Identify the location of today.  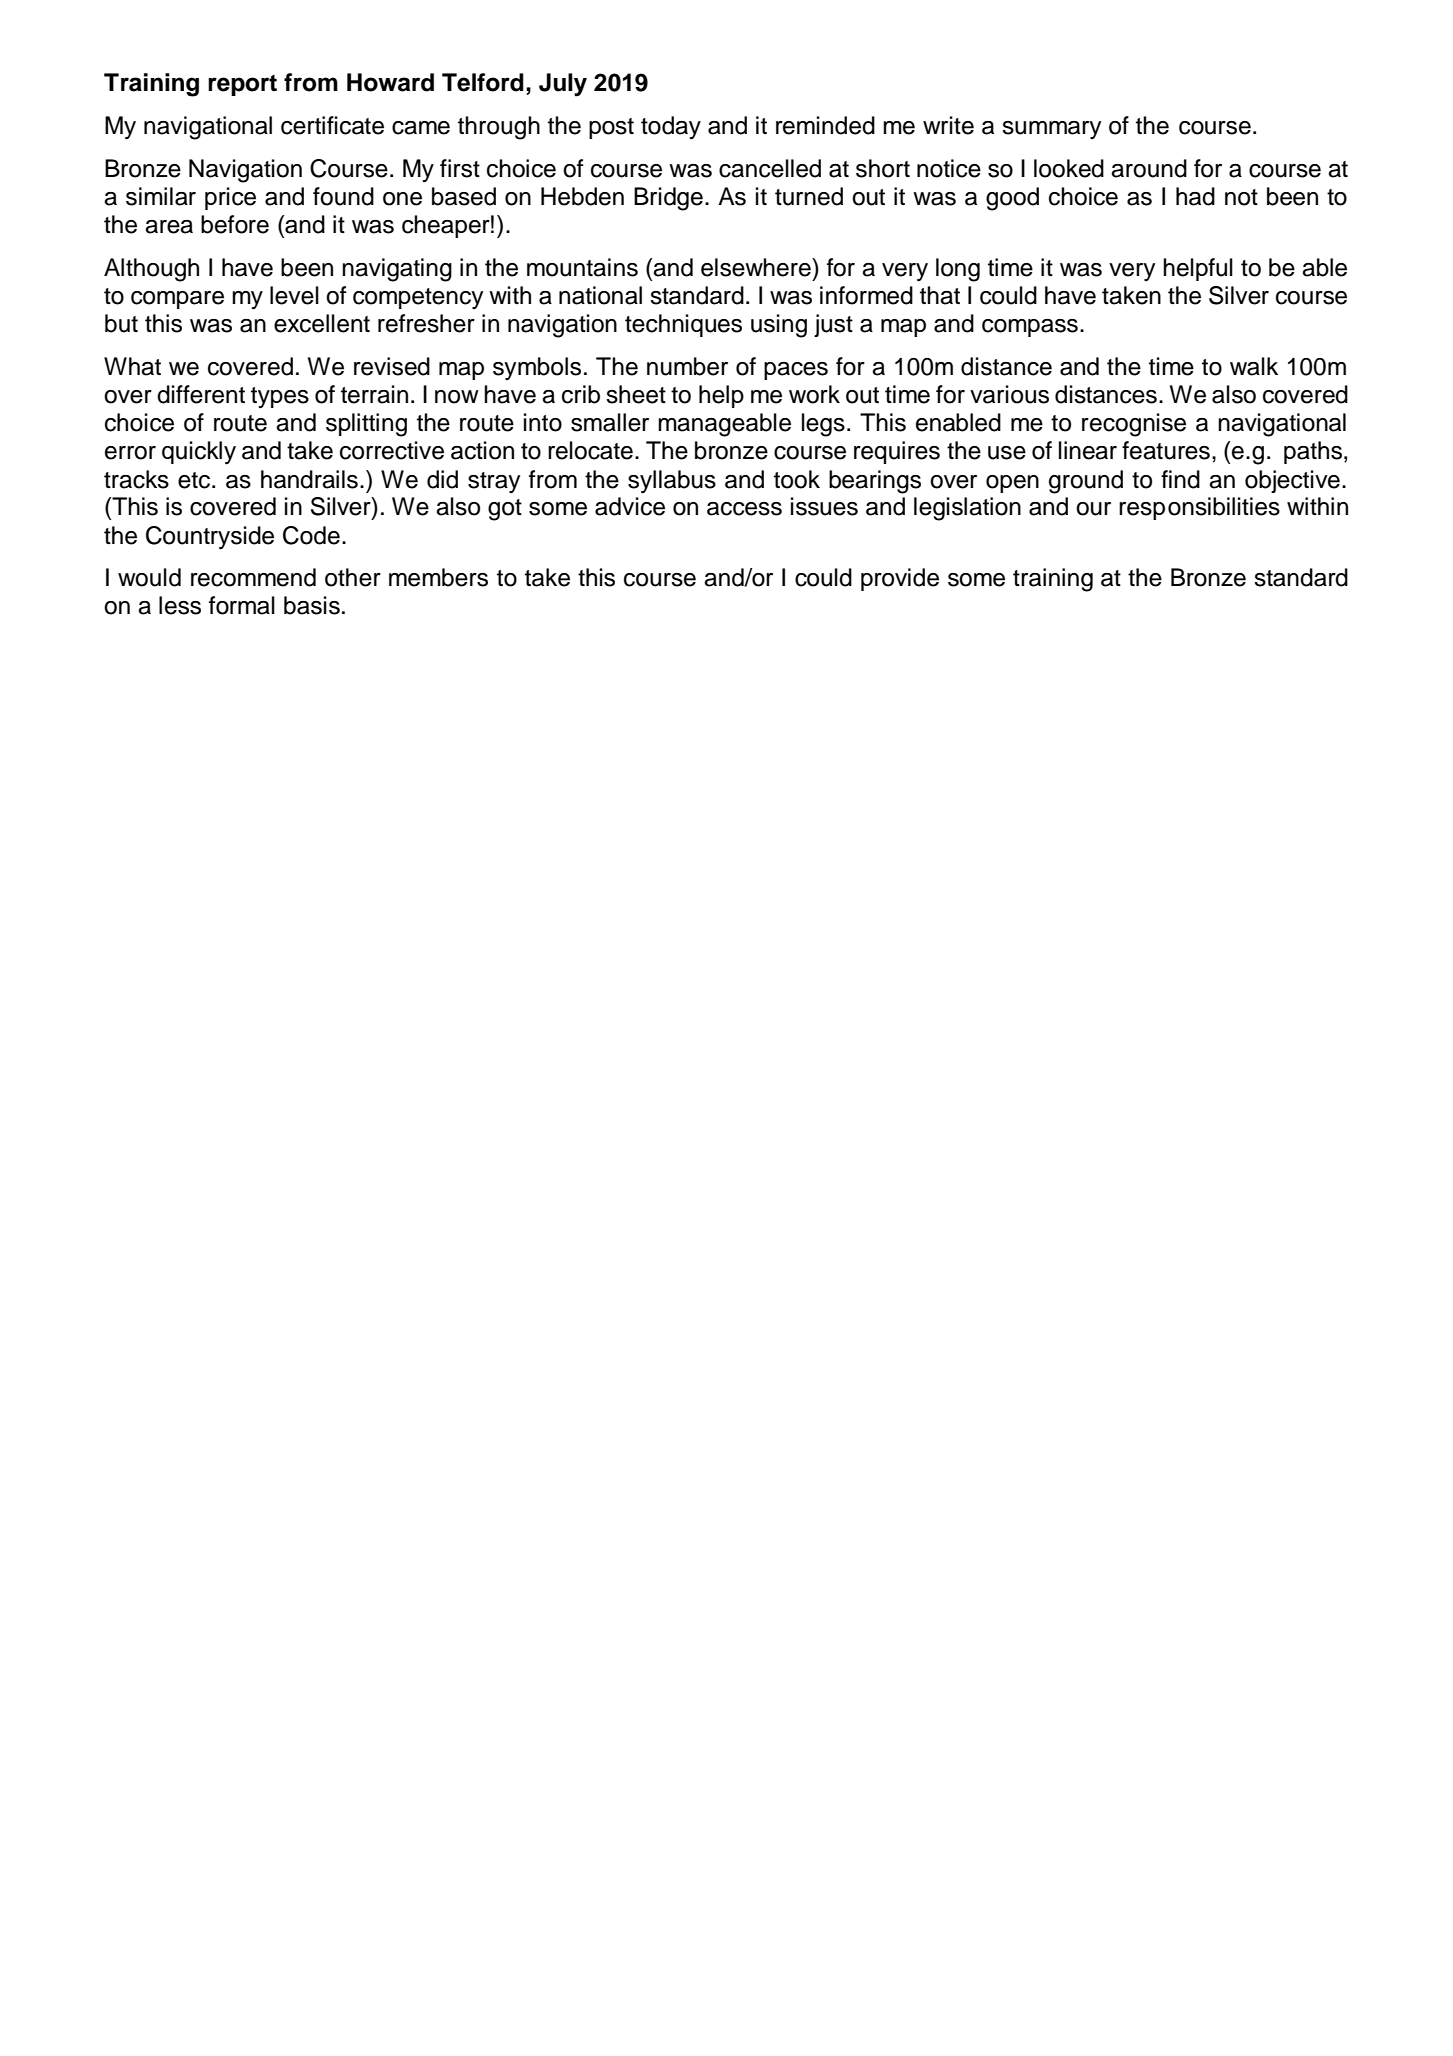
(671, 127).
